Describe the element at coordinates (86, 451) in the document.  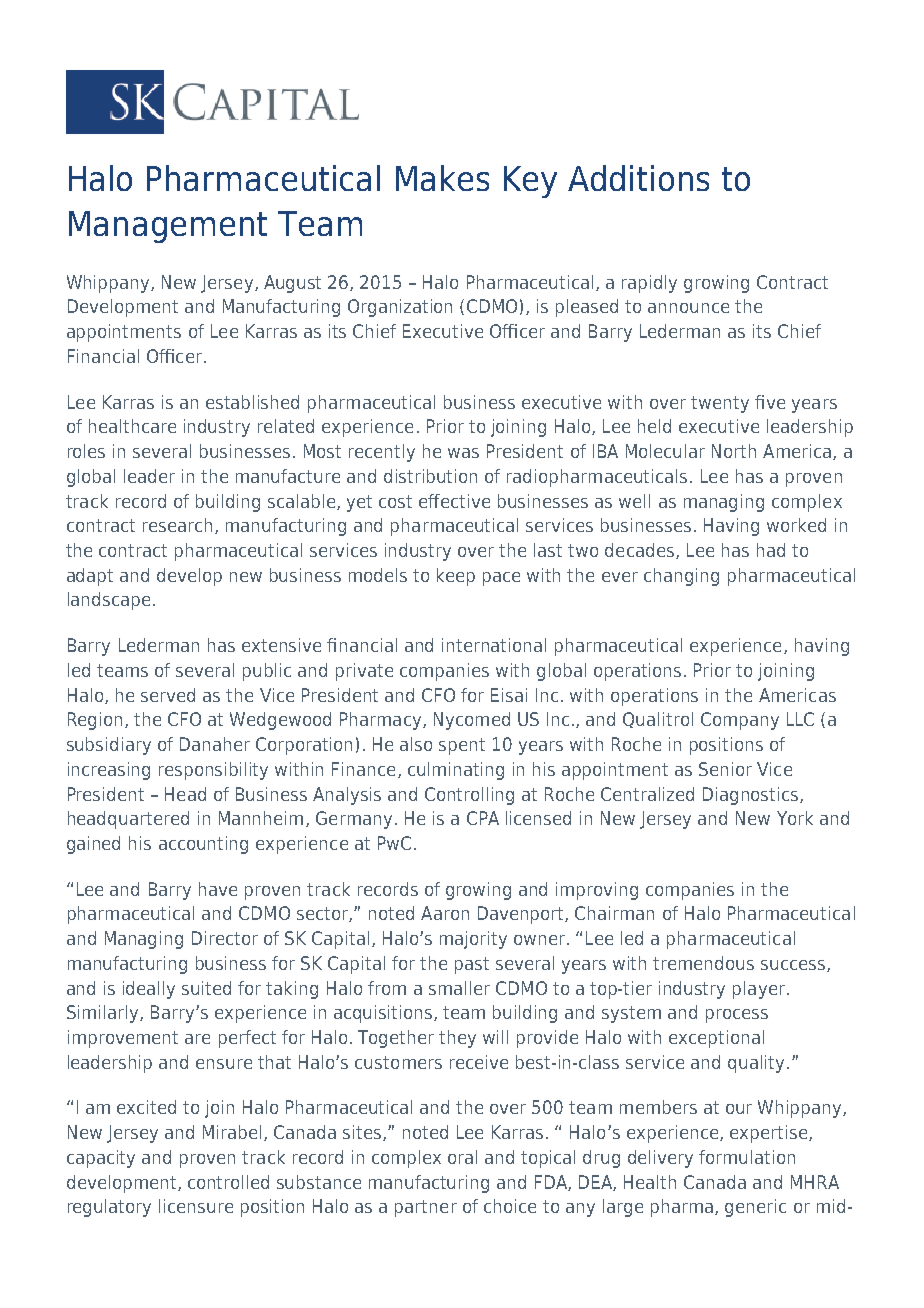
I see `roles` at that location.
